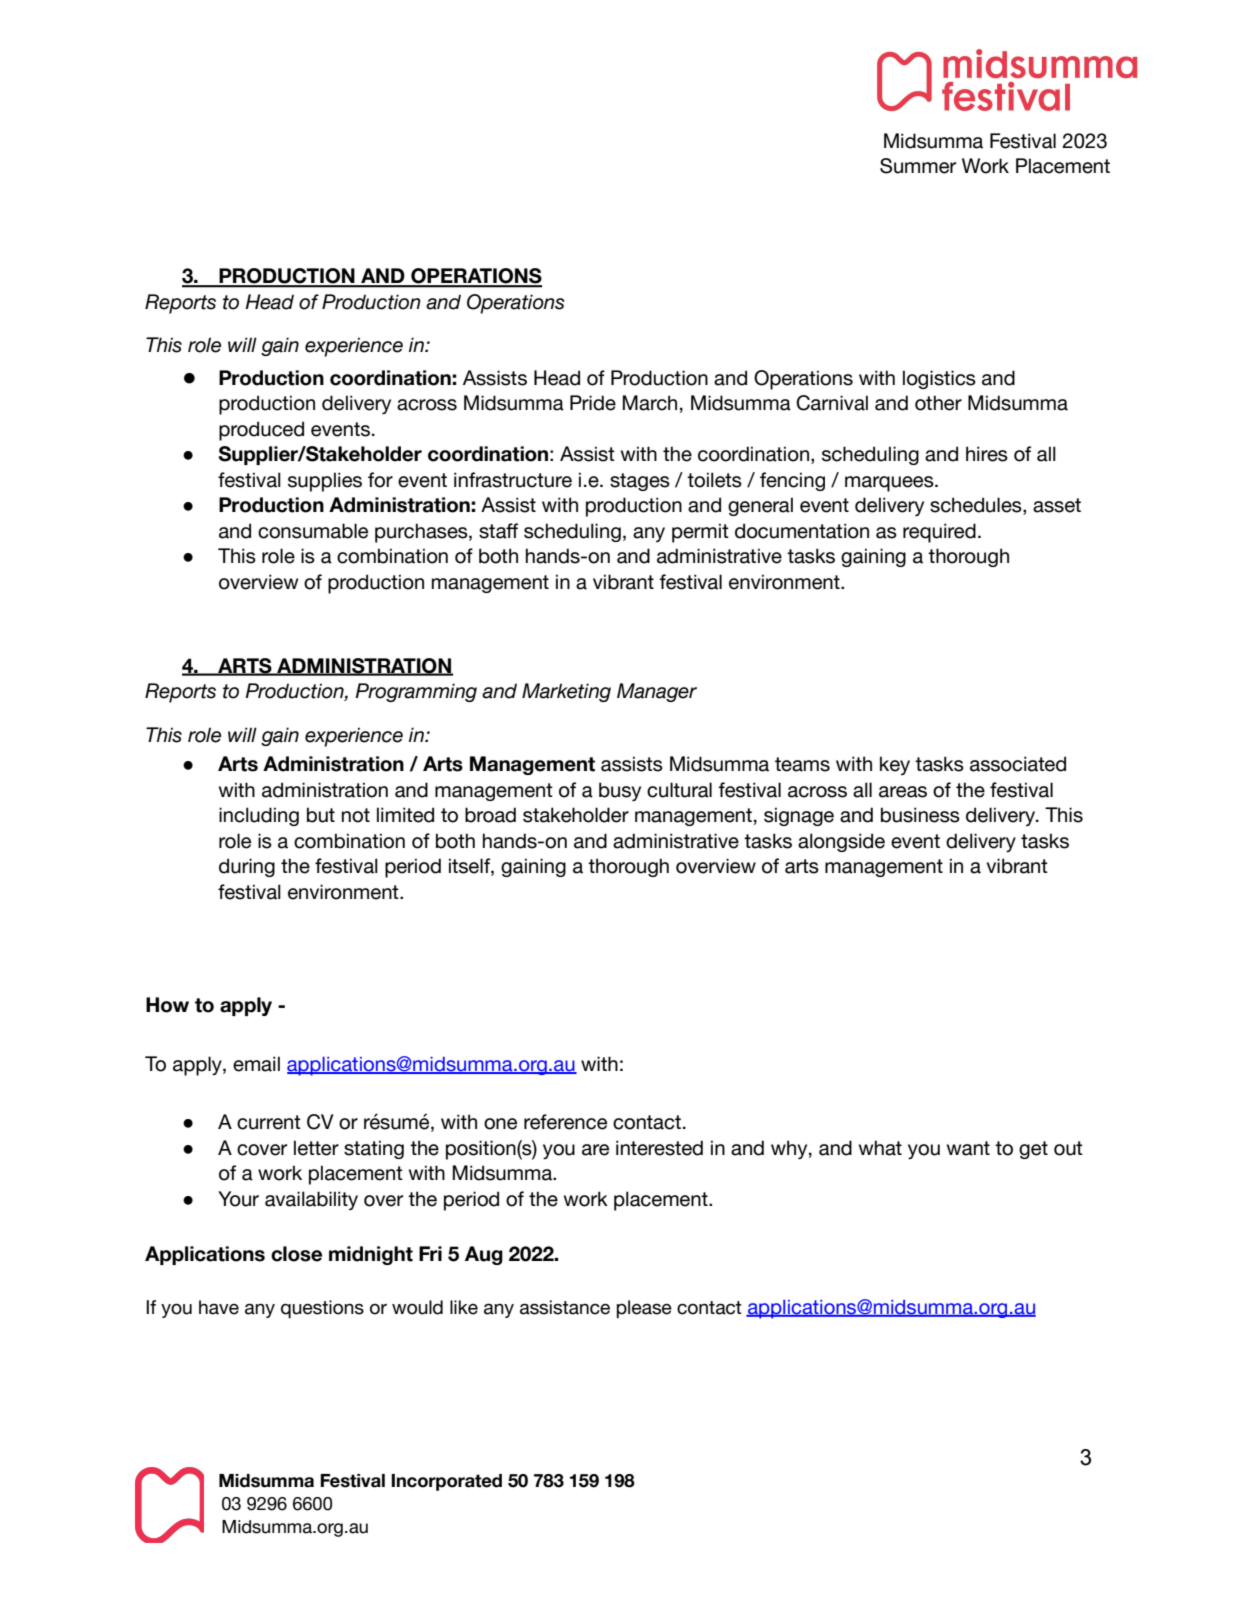 This screenshot has width=1238, height=1602. What do you see at coordinates (593, 403) in the screenshot?
I see `Pride` at bounding box center [593, 403].
